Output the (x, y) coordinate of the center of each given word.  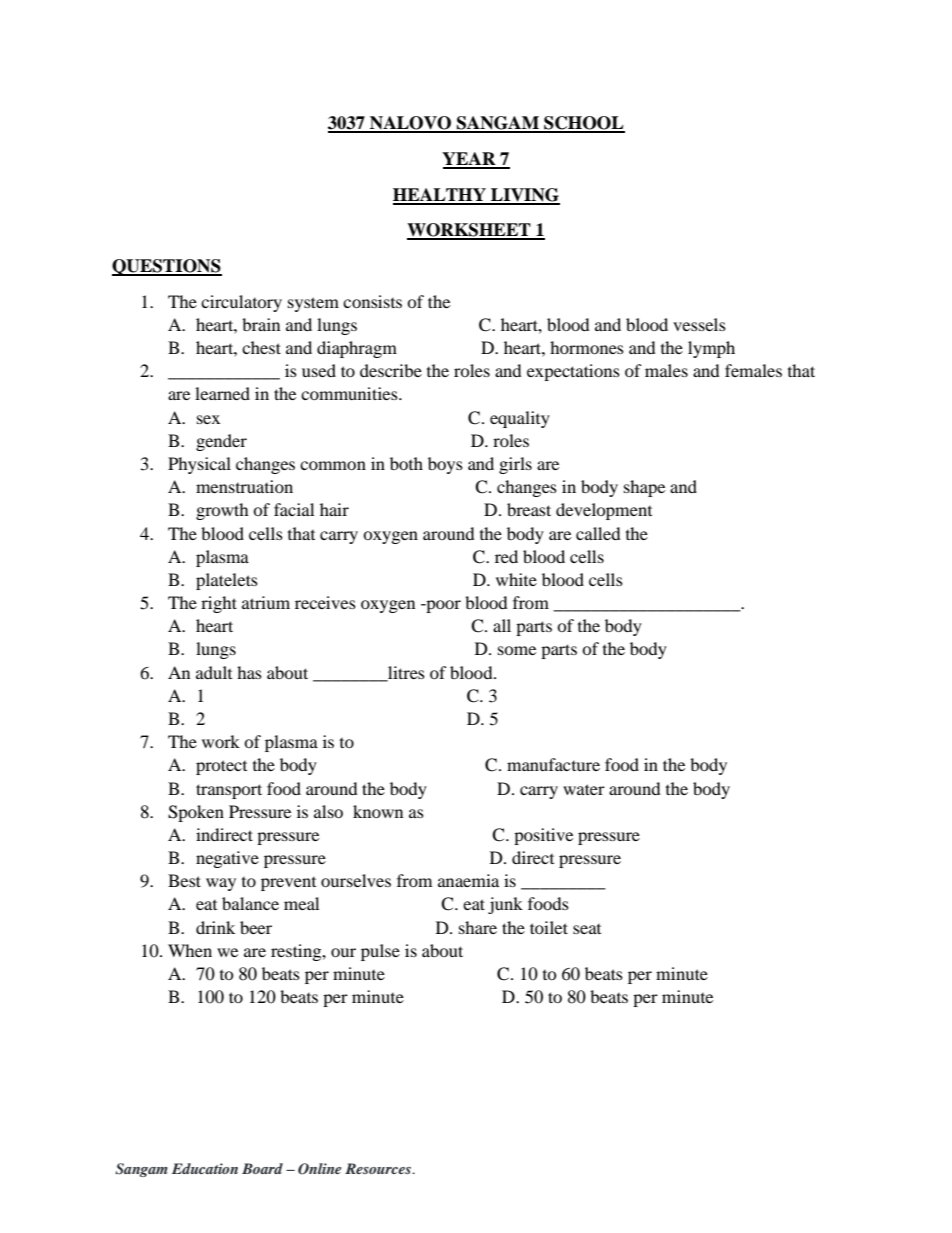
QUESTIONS (167, 267)
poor (442, 606)
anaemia (468, 880)
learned (222, 393)
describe (391, 370)
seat (587, 929)
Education (205, 1168)
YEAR (470, 160)
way (221, 884)
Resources (379, 1168)
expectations (573, 372)
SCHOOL (583, 124)
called (598, 533)
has (249, 672)
